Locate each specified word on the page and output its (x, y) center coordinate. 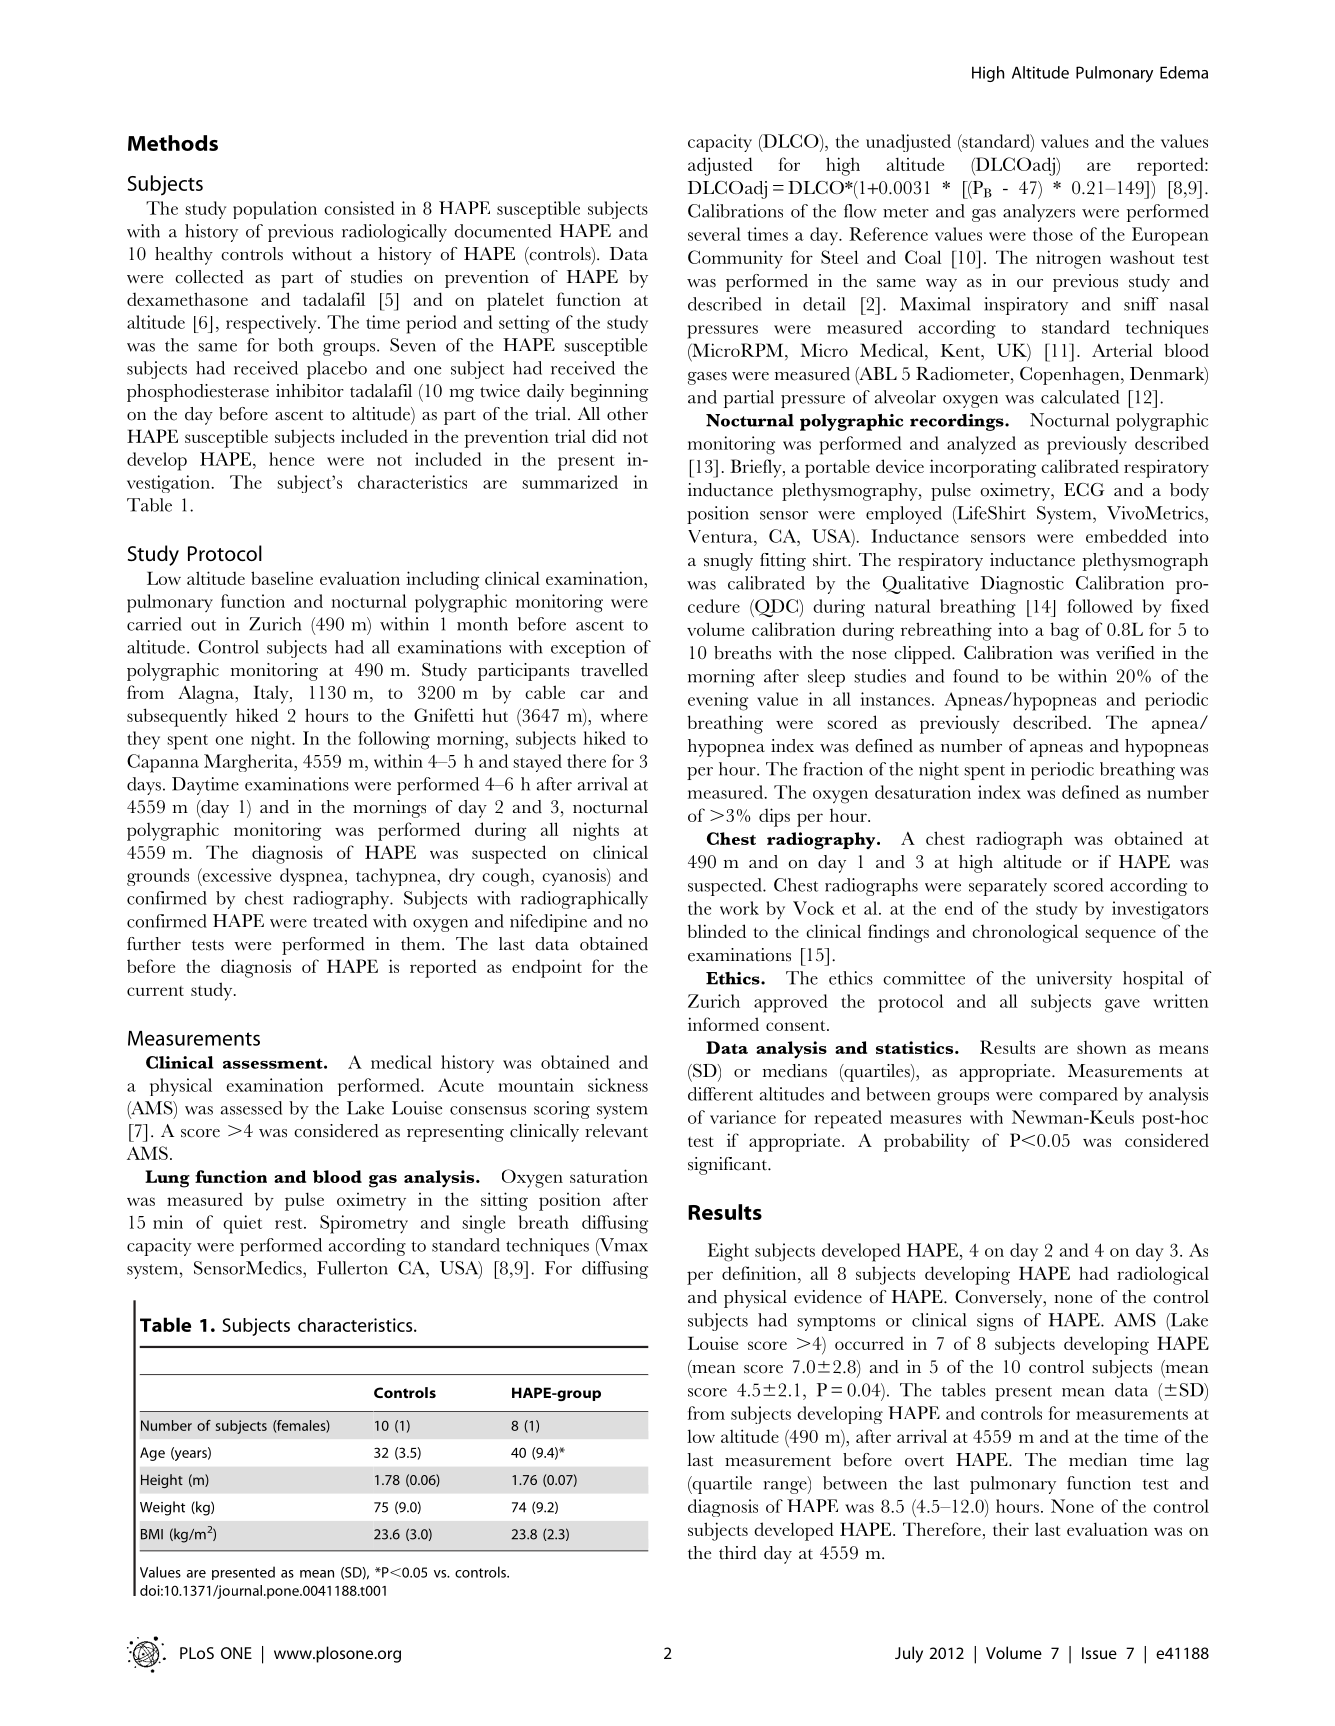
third (738, 1553)
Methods (173, 143)
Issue (1099, 1653)
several (714, 234)
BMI (152, 1534)
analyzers (1039, 213)
